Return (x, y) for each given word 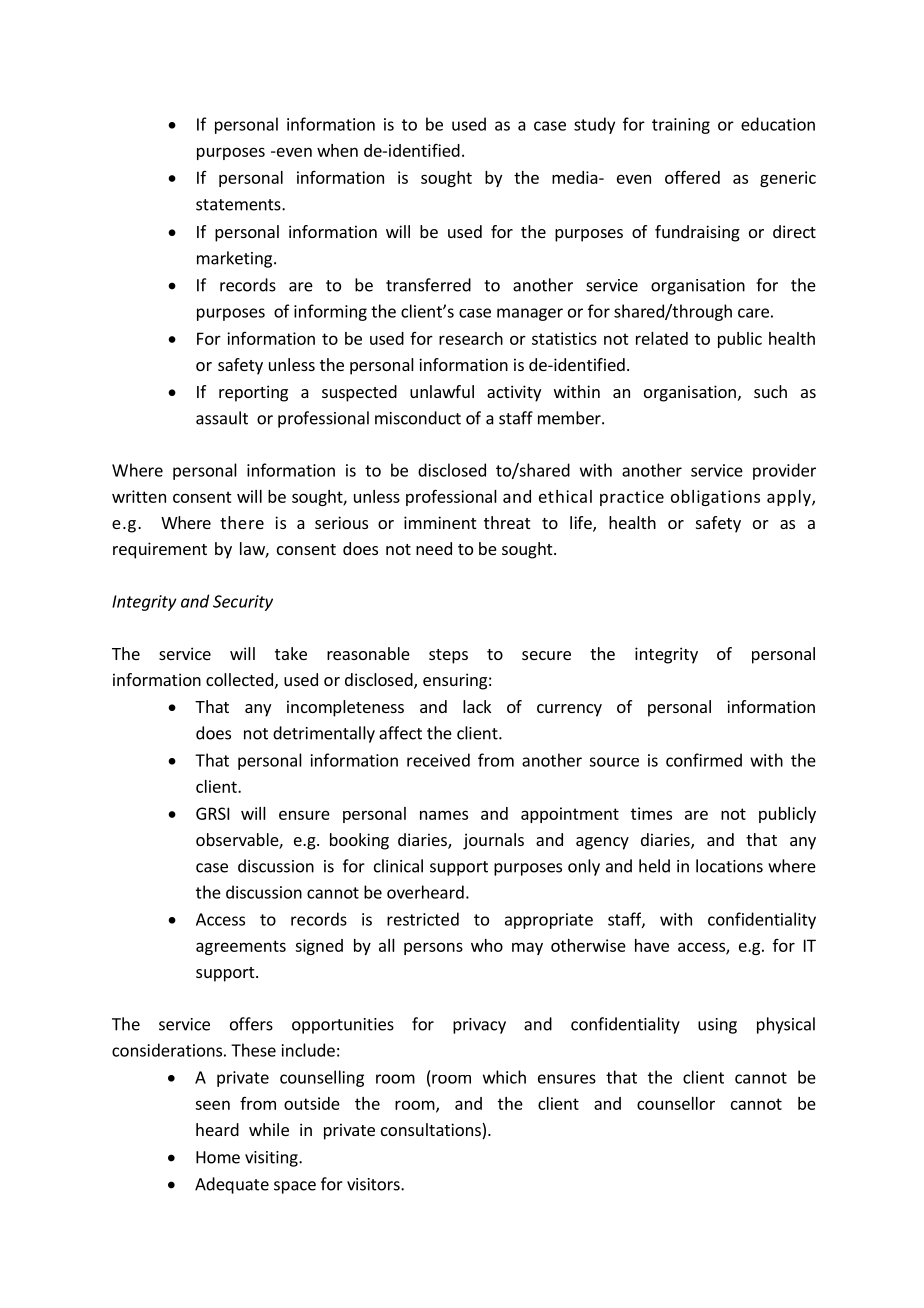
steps (448, 656)
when (337, 150)
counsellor (676, 1103)
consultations (432, 1131)
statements (239, 205)
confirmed (704, 760)
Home (218, 1157)
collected (239, 679)
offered (692, 177)
